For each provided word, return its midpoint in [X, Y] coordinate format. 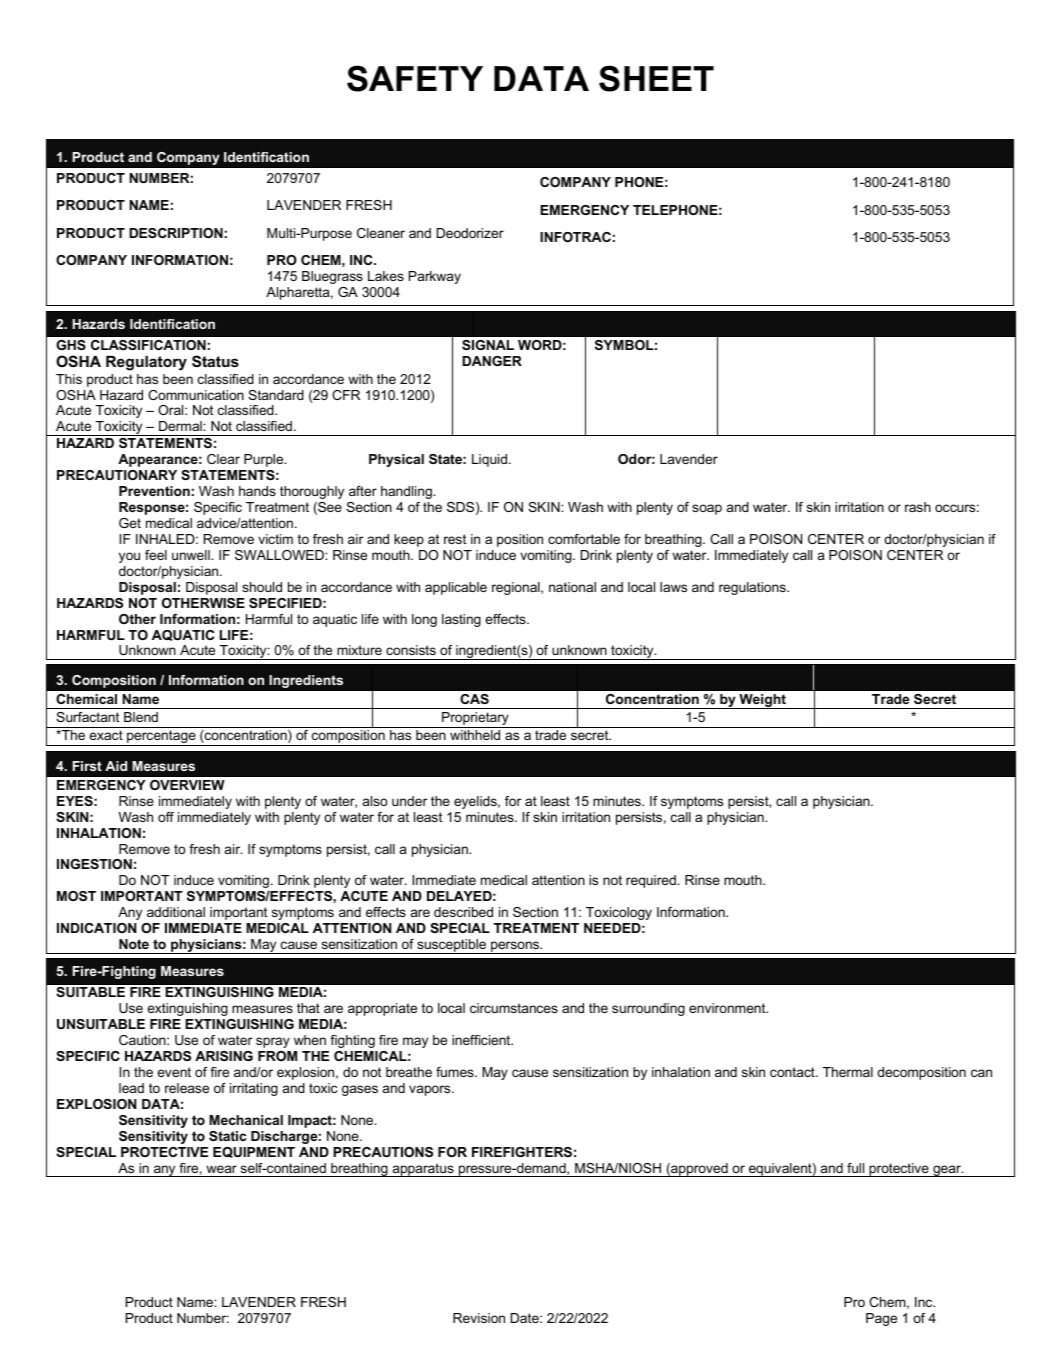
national [572, 587]
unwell [192, 555]
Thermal [848, 1072]
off [166, 817]
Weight [762, 701]
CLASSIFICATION [148, 345]
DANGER [492, 361]
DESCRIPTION [176, 233]
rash [918, 507]
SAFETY [415, 78]
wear [221, 1169]
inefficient [482, 1040]
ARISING [224, 1056]
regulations [753, 588]
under [409, 801]
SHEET [656, 78]
